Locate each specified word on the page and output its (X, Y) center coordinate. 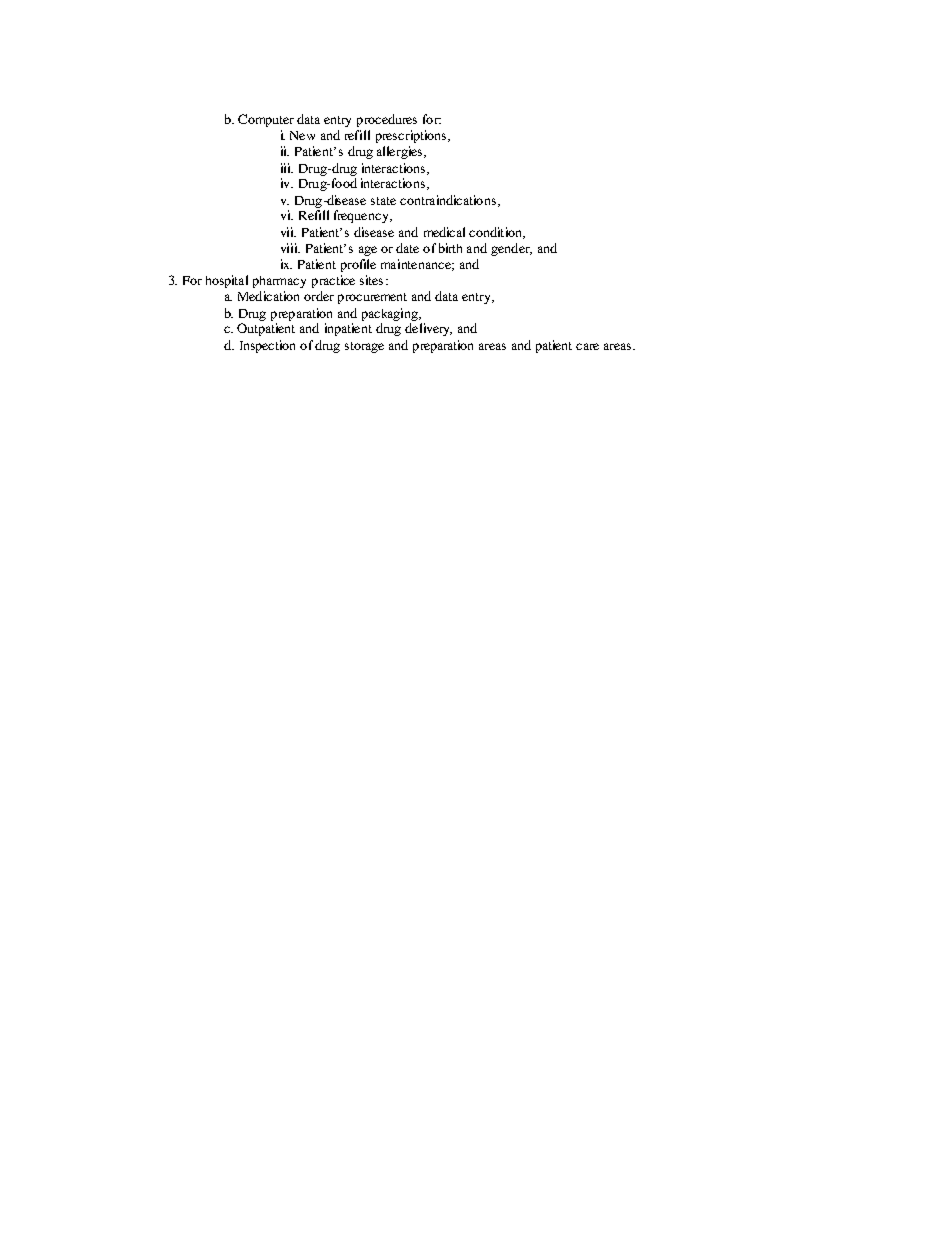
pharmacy (279, 282)
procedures (387, 120)
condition (497, 233)
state (383, 201)
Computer (266, 120)
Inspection (267, 346)
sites (371, 280)
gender (511, 249)
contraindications (448, 200)
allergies (401, 152)
